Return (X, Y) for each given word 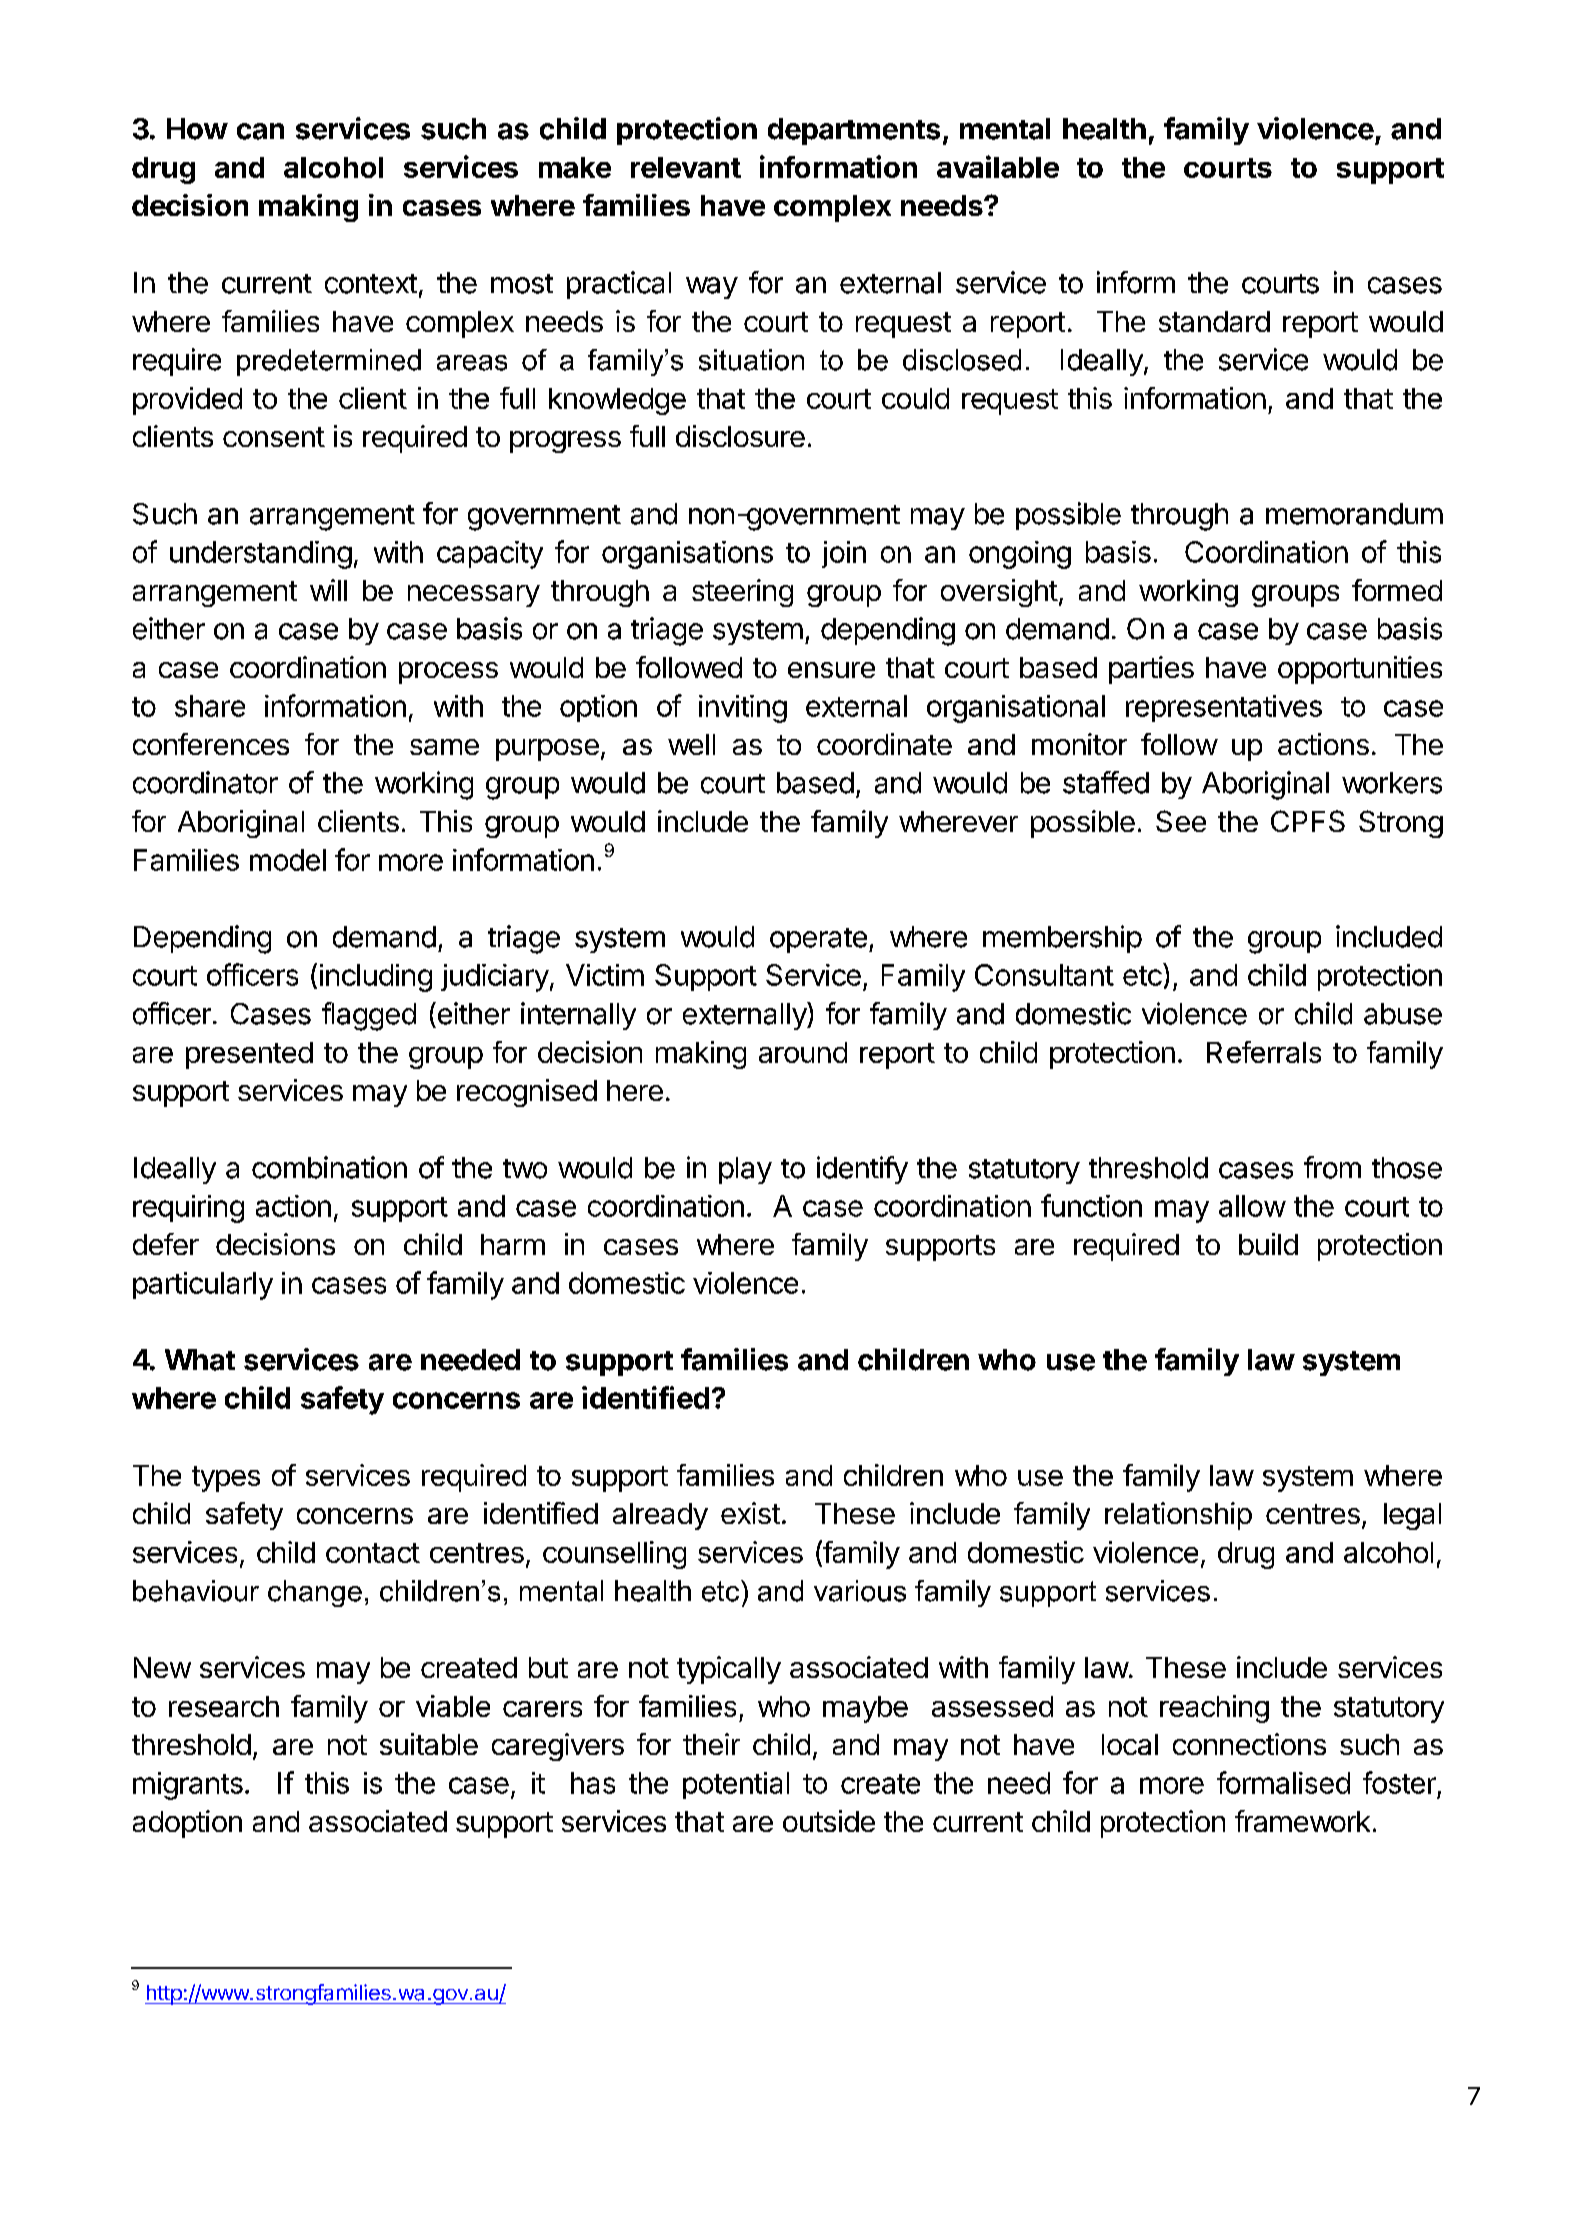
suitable (429, 1744)
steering (742, 593)
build (1268, 1244)
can (260, 131)
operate (818, 940)
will (328, 590)
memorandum (1354, 514)
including (376, 978)
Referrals (1264, 1052)
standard (1214, 321)
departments (854, 131)
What (200, 1360)
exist (750, 1513)
